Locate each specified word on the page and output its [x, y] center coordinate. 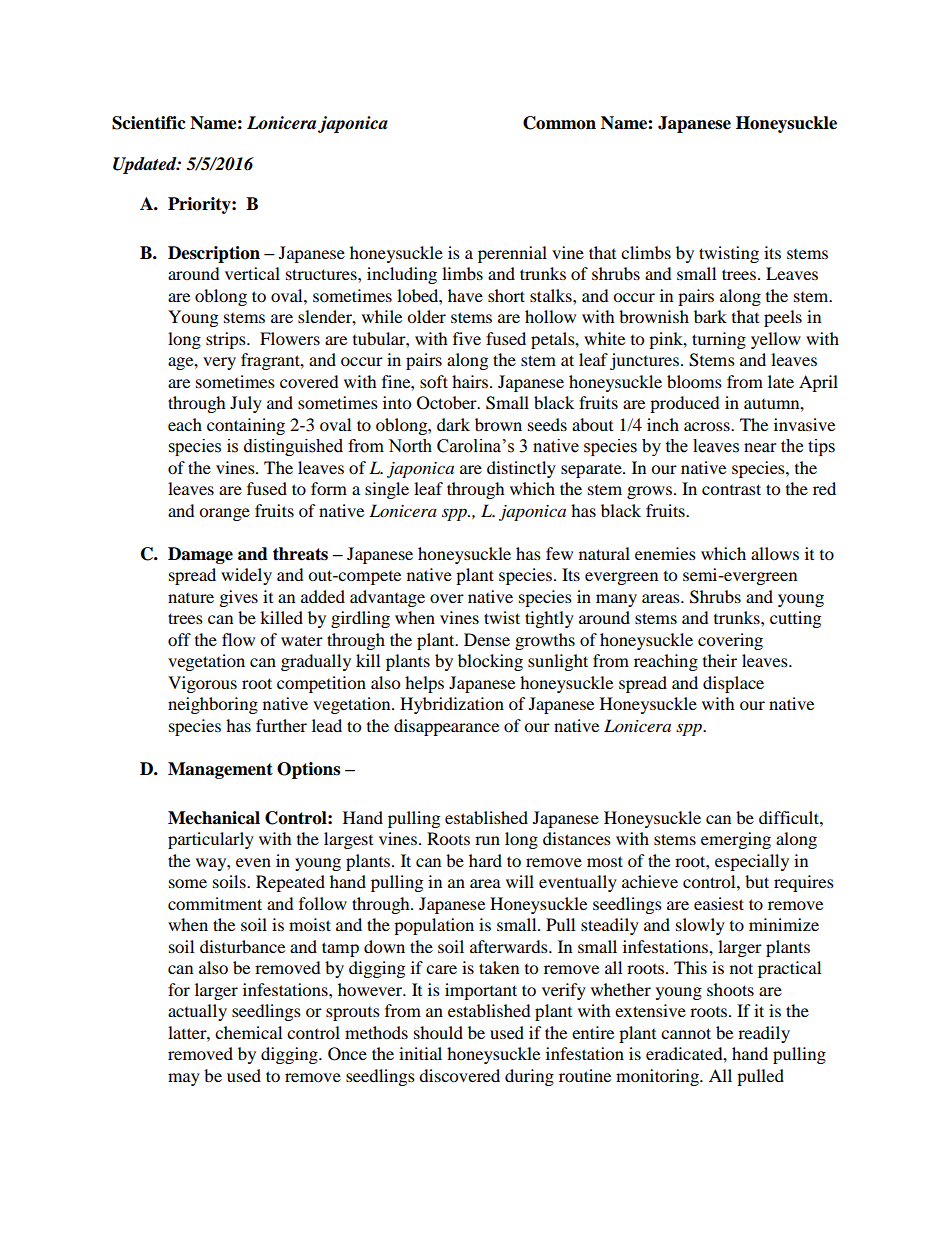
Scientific [149, 123]
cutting [795, 619]
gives [239, 598]
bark [710, 316]
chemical [248, 1032]
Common [559, 123]
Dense [487, 639]
